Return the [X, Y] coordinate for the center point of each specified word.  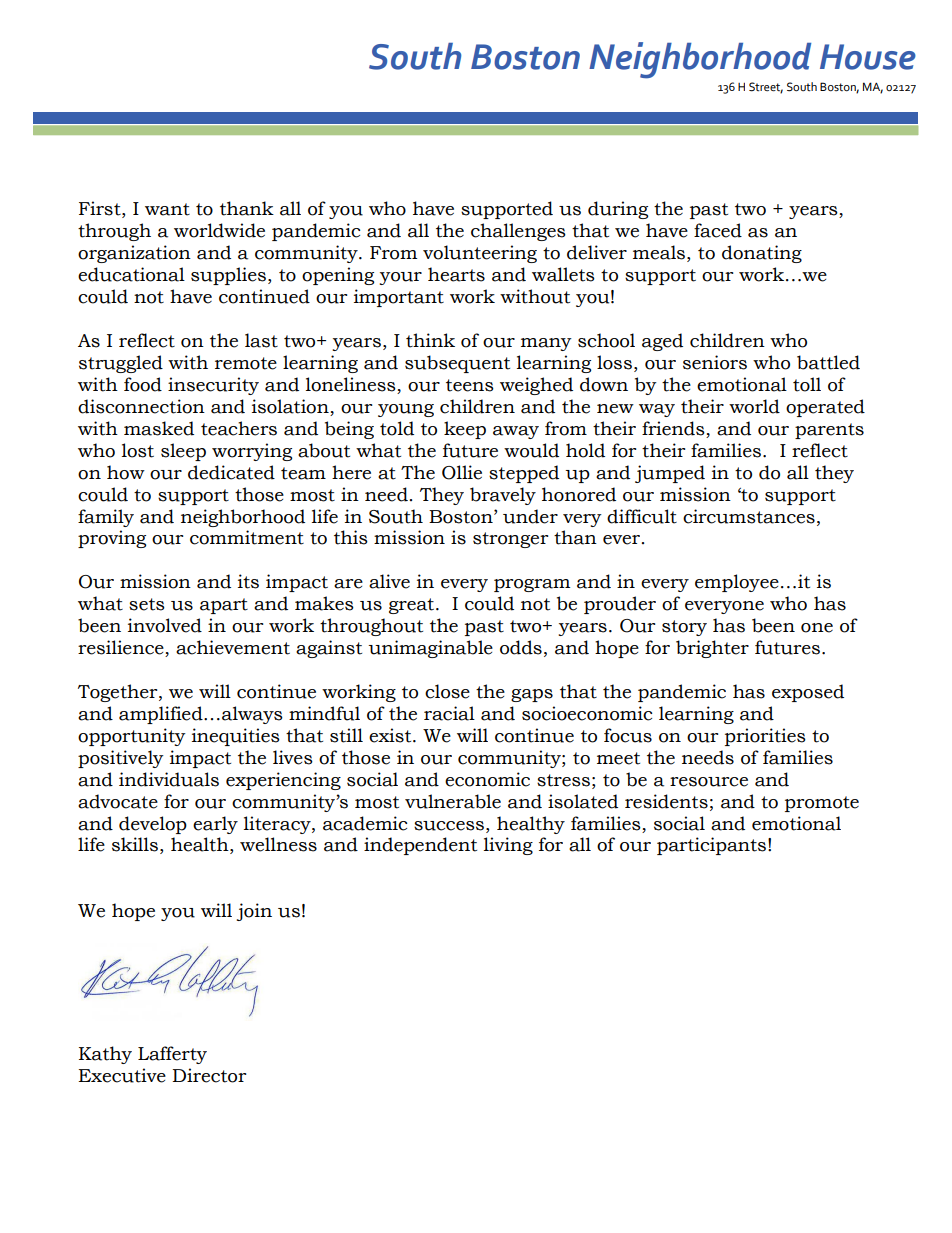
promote [822, 804]
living [508, 846]
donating [762, 254]
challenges [518, 232]
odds [521, 647]
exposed [808, 693]
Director [209, 1075]
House [868, 57]
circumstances [749, 516]
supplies [228, 276]
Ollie [462, 472]
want [167, 209]
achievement [233, 647]
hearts [456, 274]
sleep [183, 452]
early [215, 825]
